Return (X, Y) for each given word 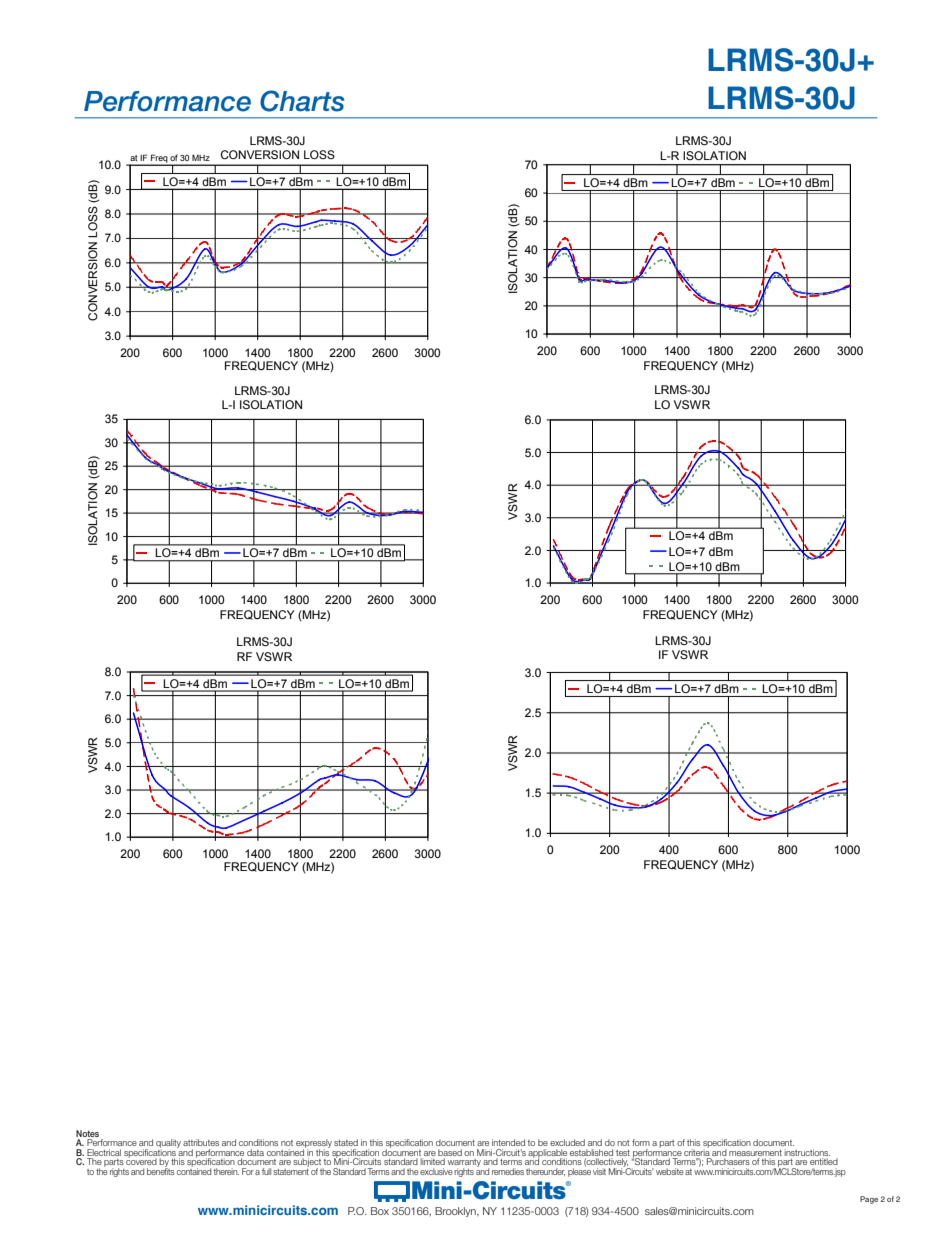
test (623, 1153)
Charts (302, 101)
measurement (755, 1153)
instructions (807, 1152)
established (591, 1152)
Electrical (104, 1152)
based (450, 1152)
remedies (508, 1171)
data (255, 1152)
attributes (201, 1142)
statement (291, 1170)
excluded (567, 1142)
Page (869, 1200)
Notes (89, 1135)
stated (346, 1142)
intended (508, 1142)
